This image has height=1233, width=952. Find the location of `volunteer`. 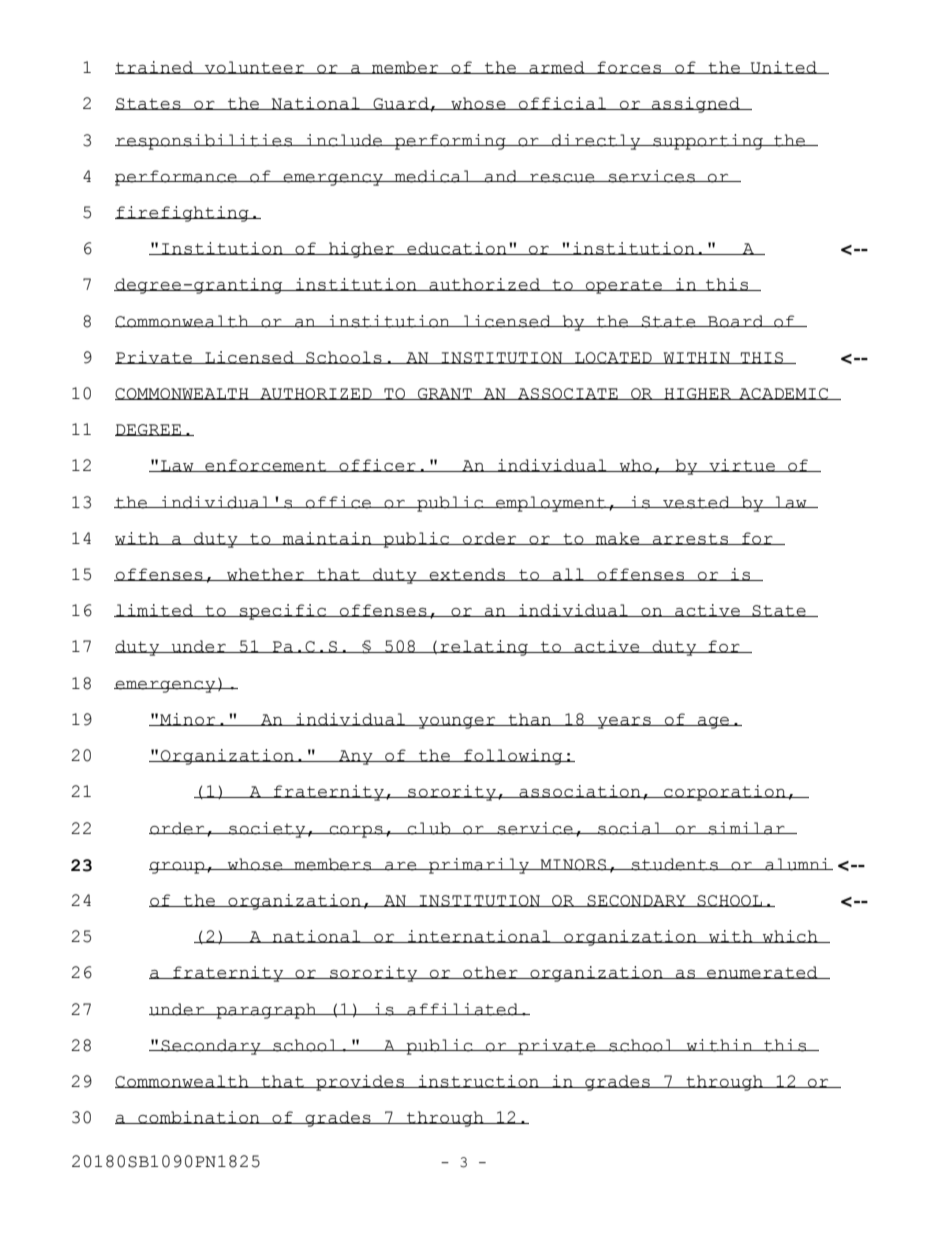

volunteer is located at coordinates (255, 67).
